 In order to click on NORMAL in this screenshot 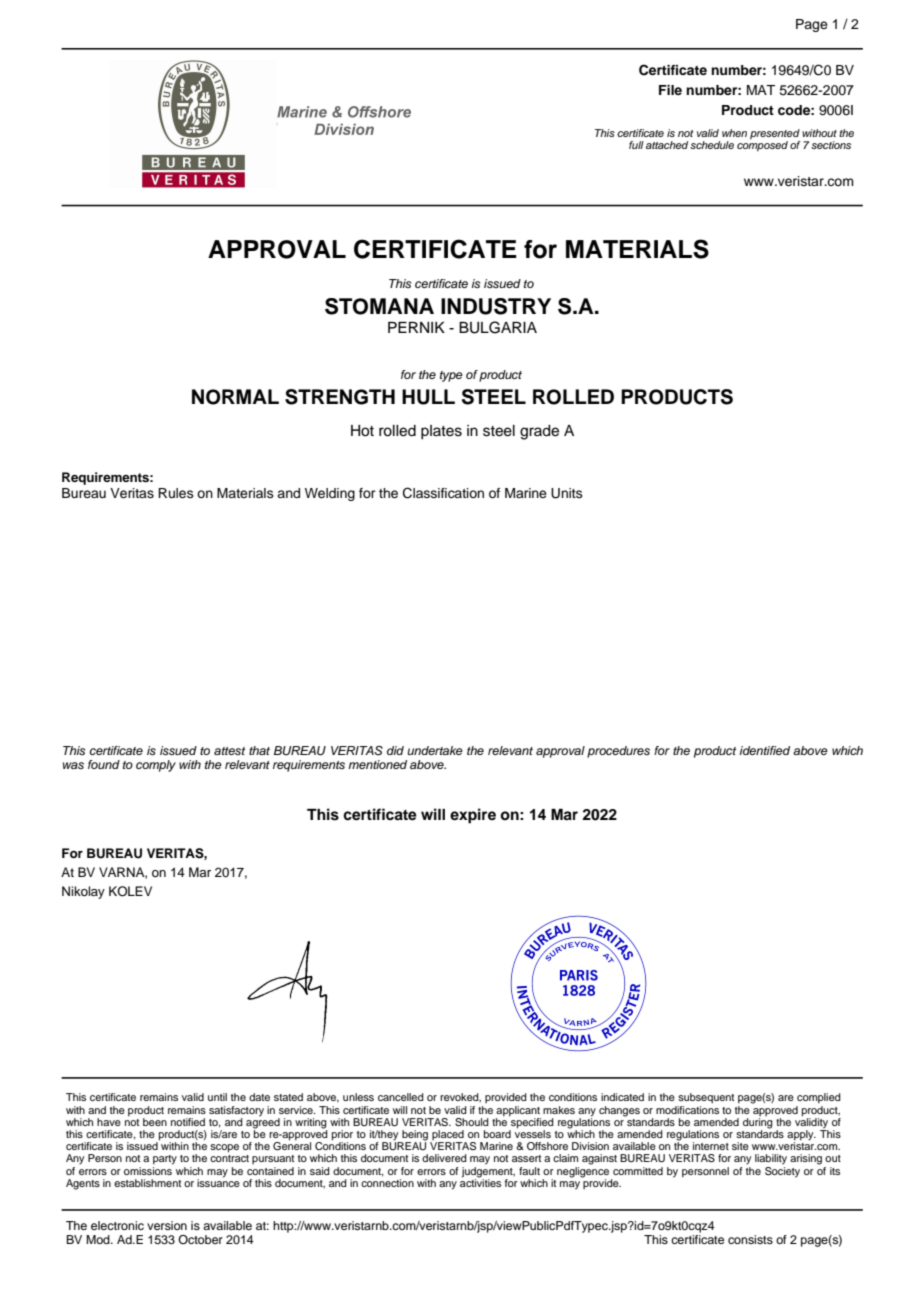, I will do `click(235, 397)`.
